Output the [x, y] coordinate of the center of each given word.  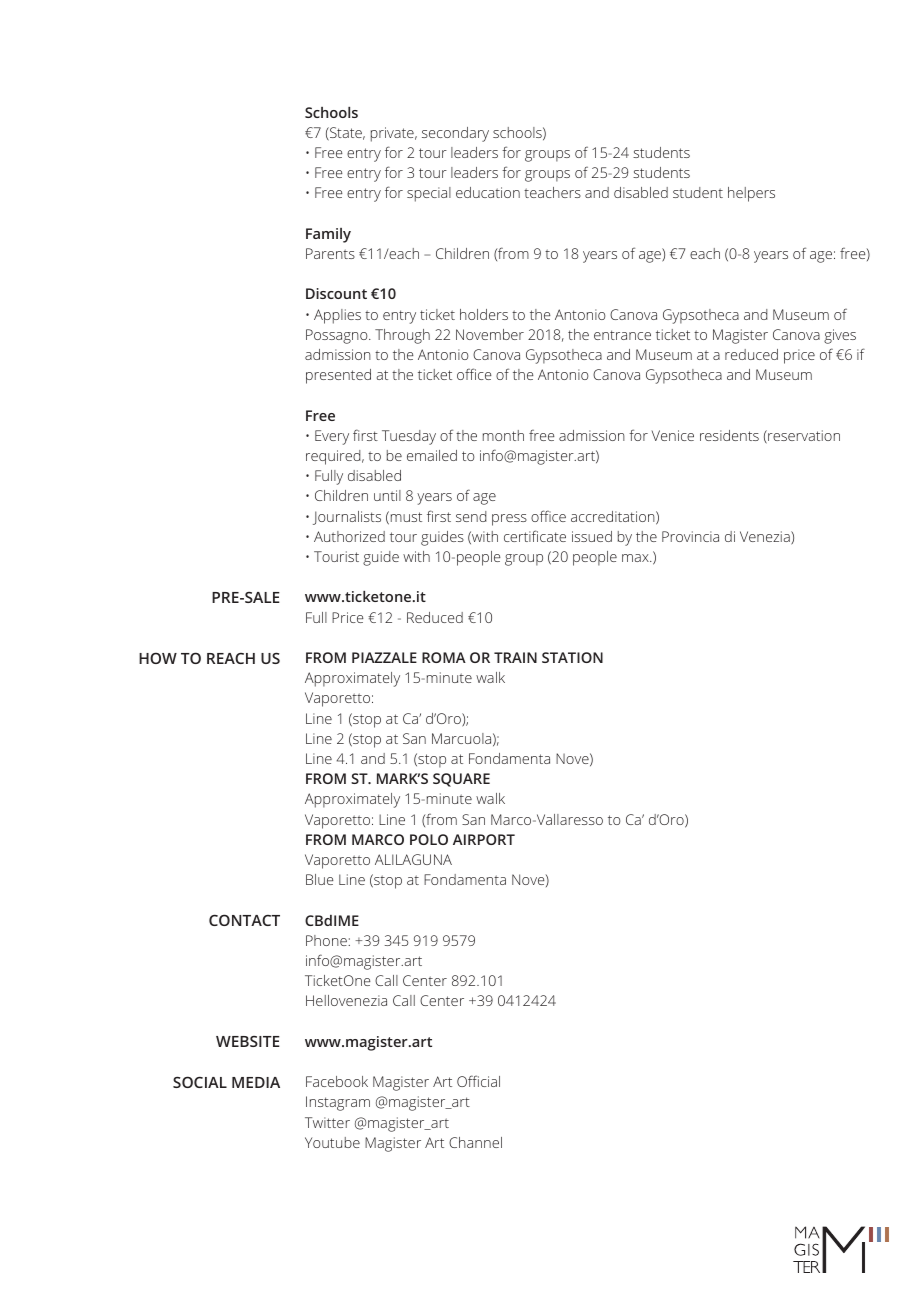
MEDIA [256, 1082]
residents [729, 435]
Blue [320, 879]
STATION [572, 657]
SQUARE [461, 780]
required [334, 457]
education [488, 192]
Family [328, 235]
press [509, 520]
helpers [751, 194]
